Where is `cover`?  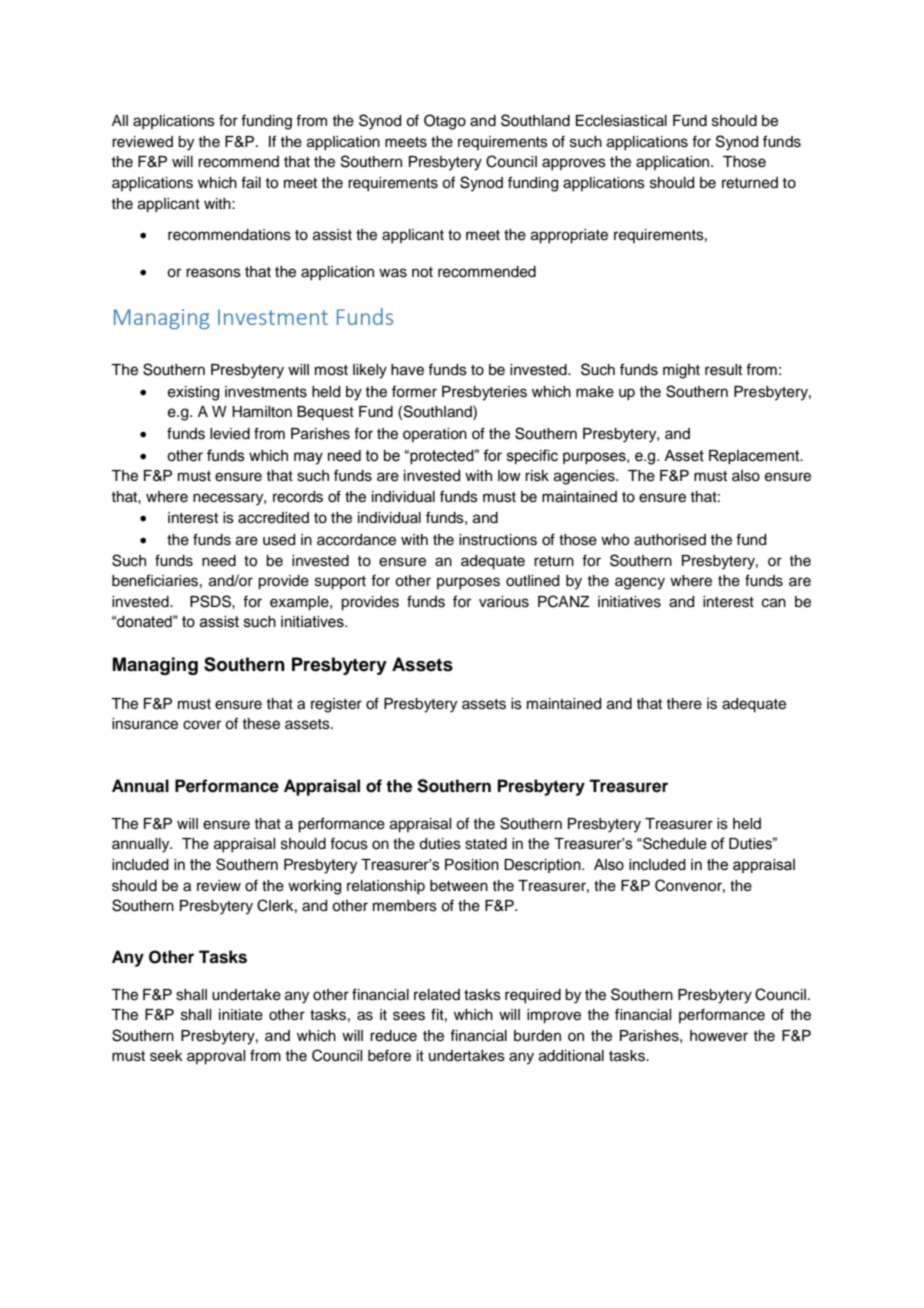
cover is located at coordinates (202, 725).
